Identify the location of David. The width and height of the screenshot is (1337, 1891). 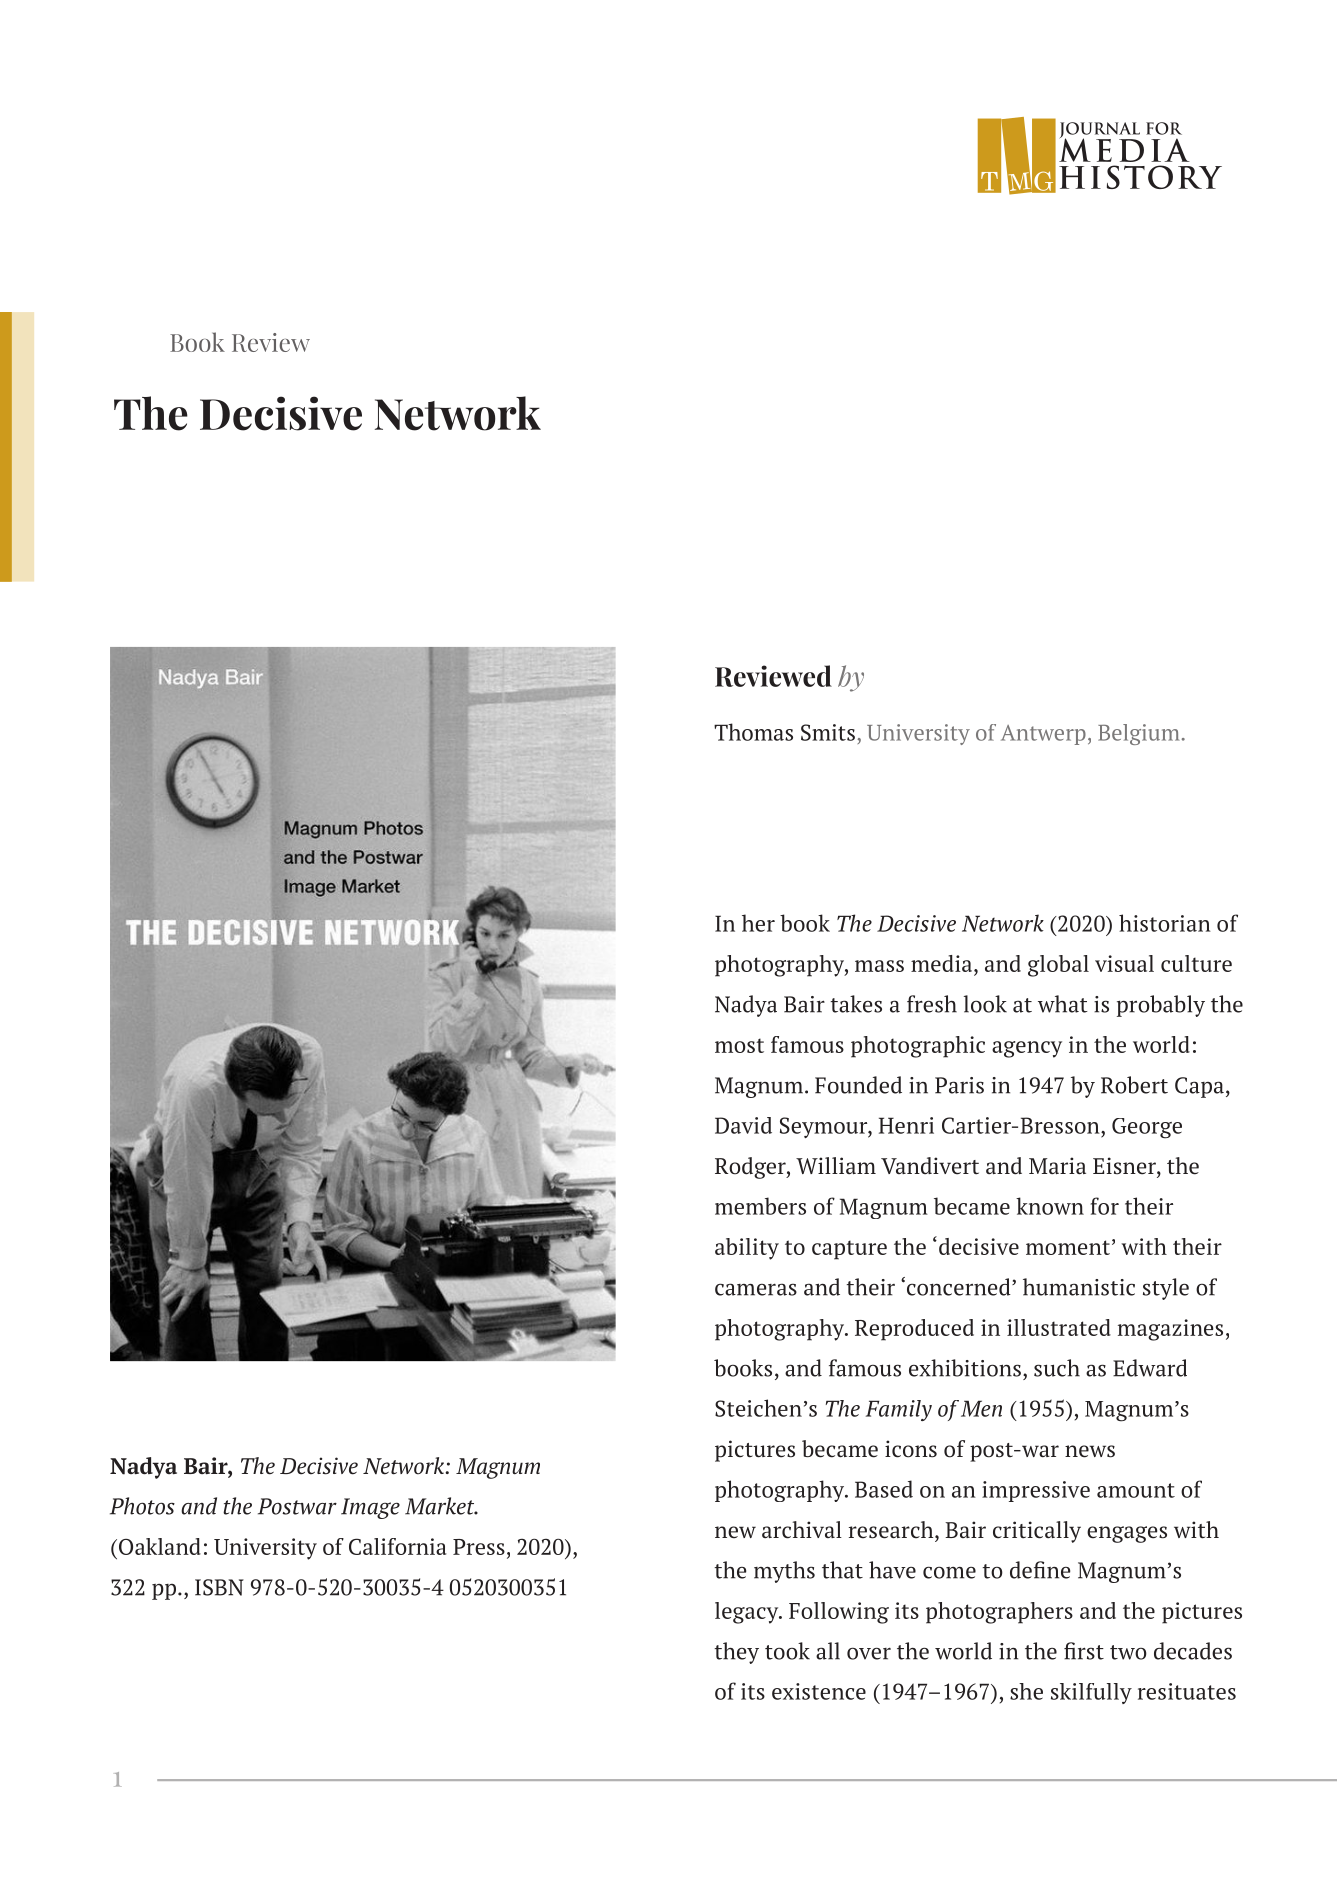
(743, 1125).
